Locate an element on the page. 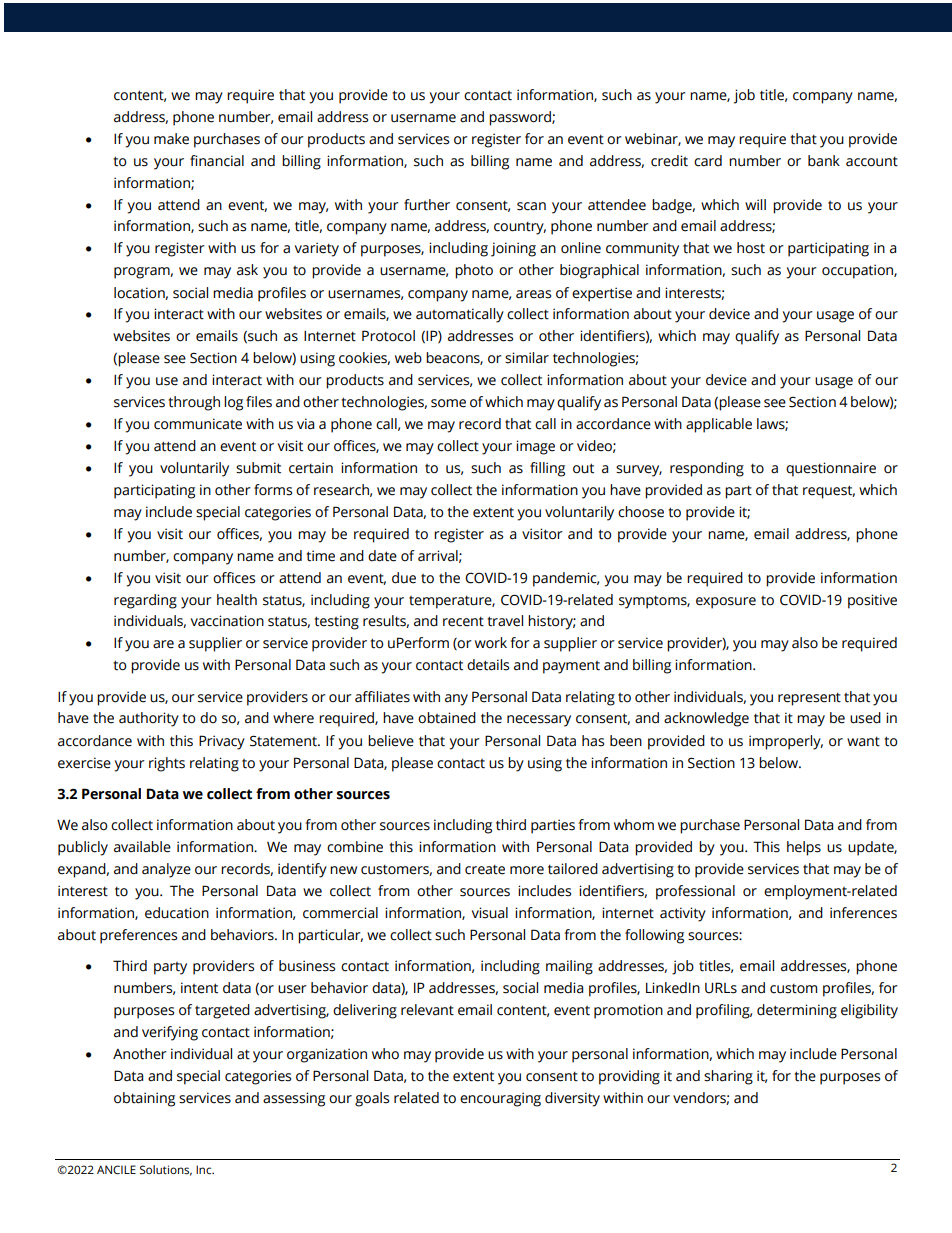 The height and width of the page is (1233, 952). password is located at coordinates (521, 118).
